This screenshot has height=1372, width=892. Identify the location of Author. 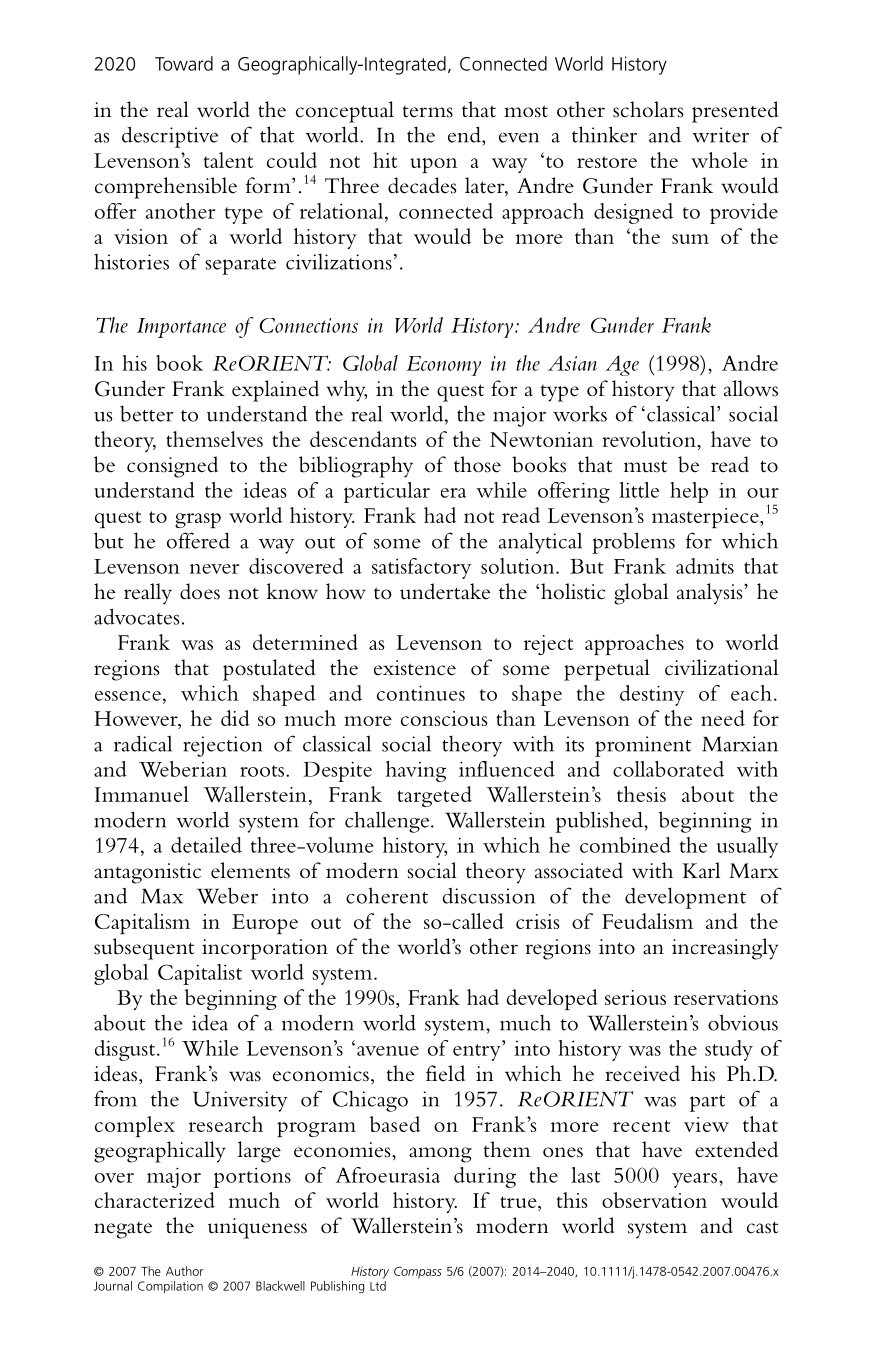
(185, 1271).
